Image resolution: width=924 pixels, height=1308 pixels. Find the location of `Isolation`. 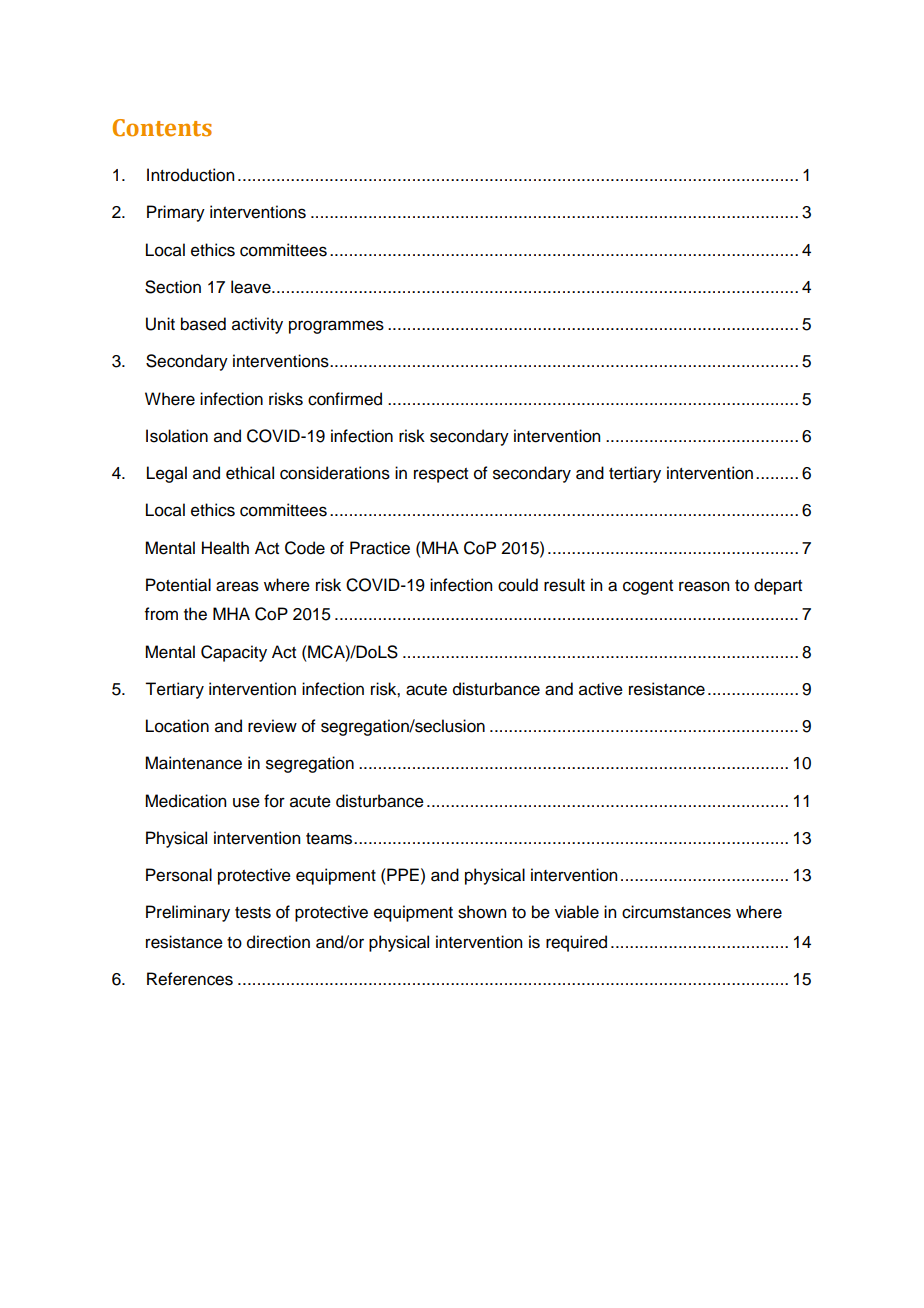

Isolation is located at coordinates (177, 436).
